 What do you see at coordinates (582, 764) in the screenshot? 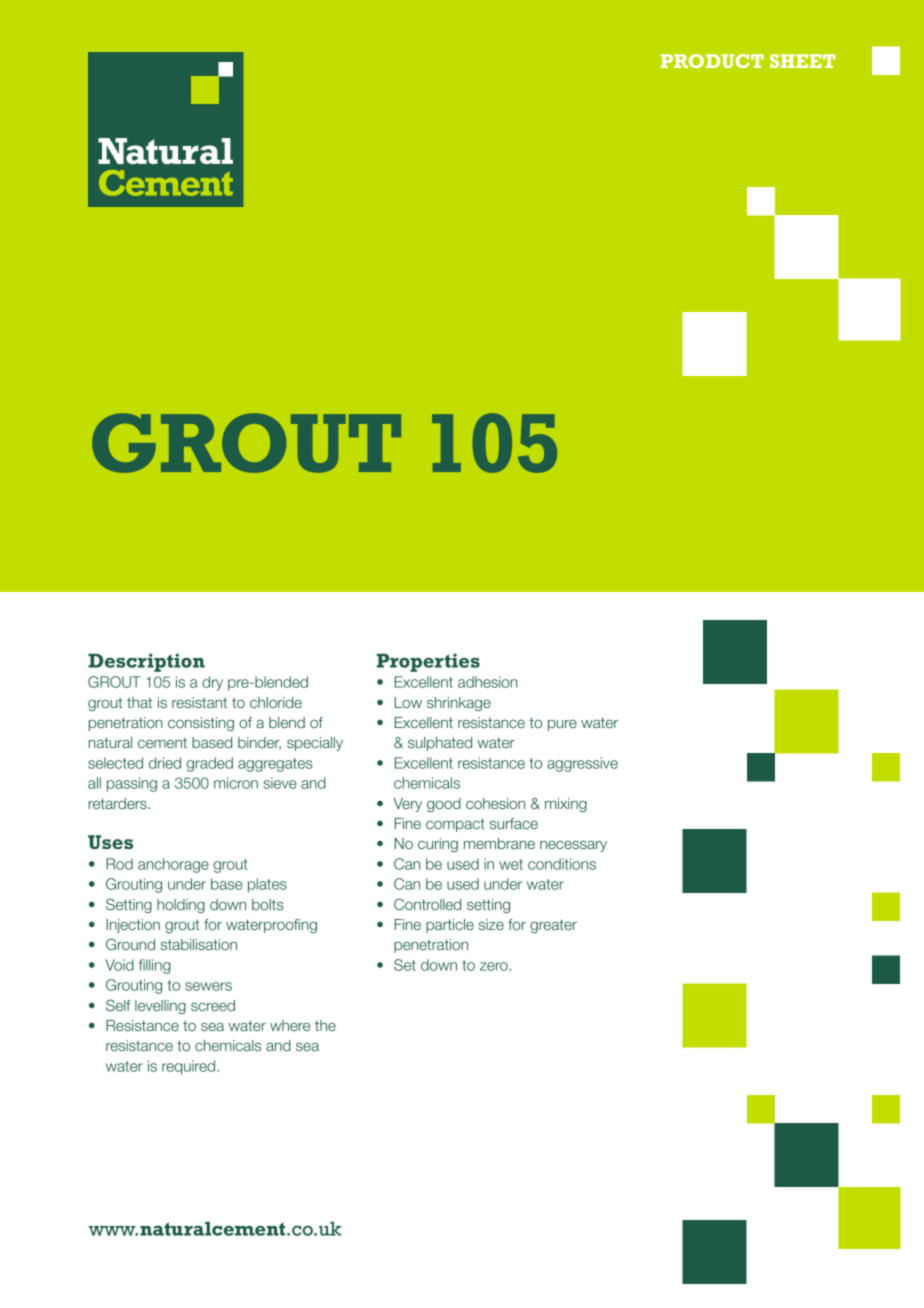
I see `aggressive` at bounding box center [582, 764].
